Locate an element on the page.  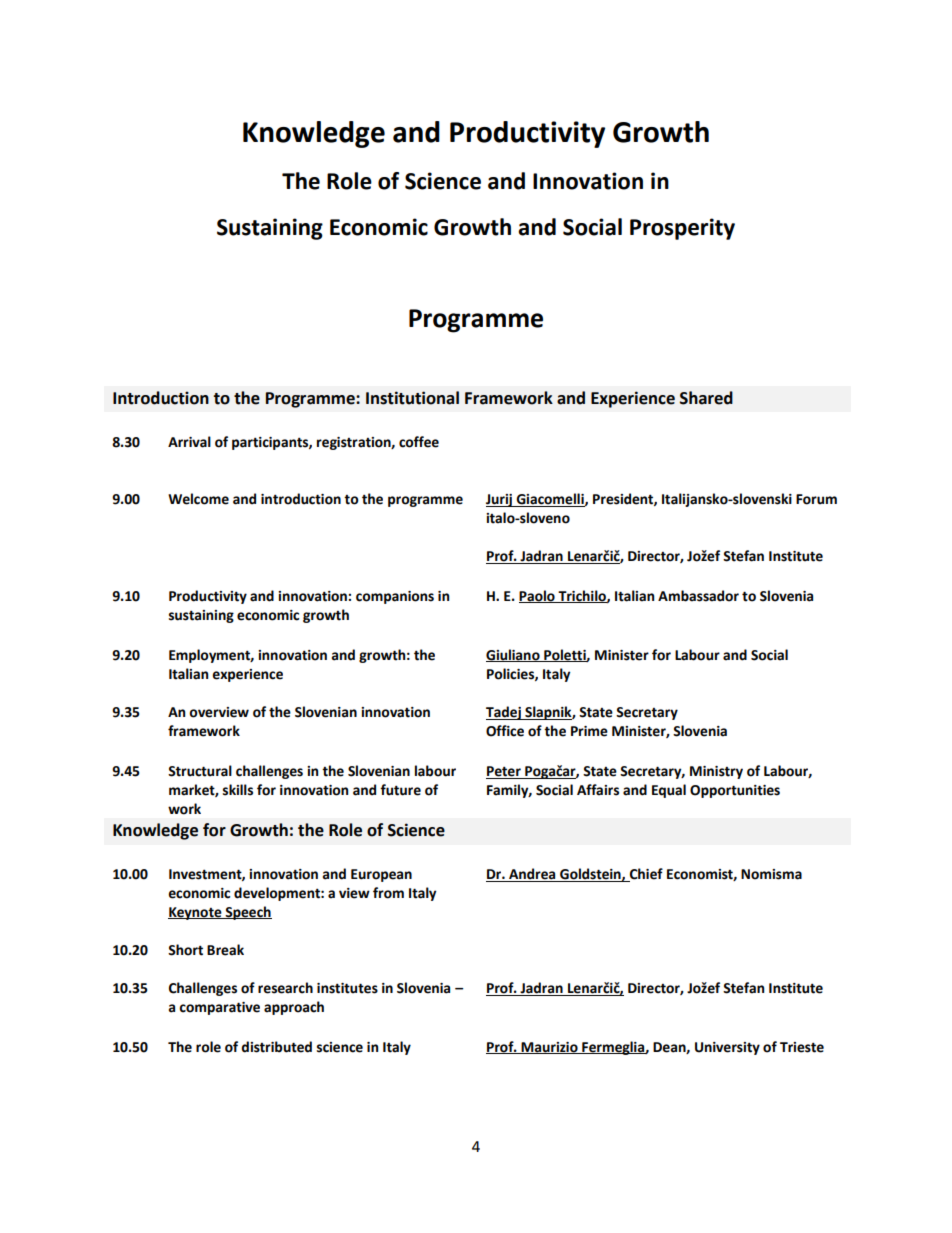
companions is located at coordinates (395, 597).
